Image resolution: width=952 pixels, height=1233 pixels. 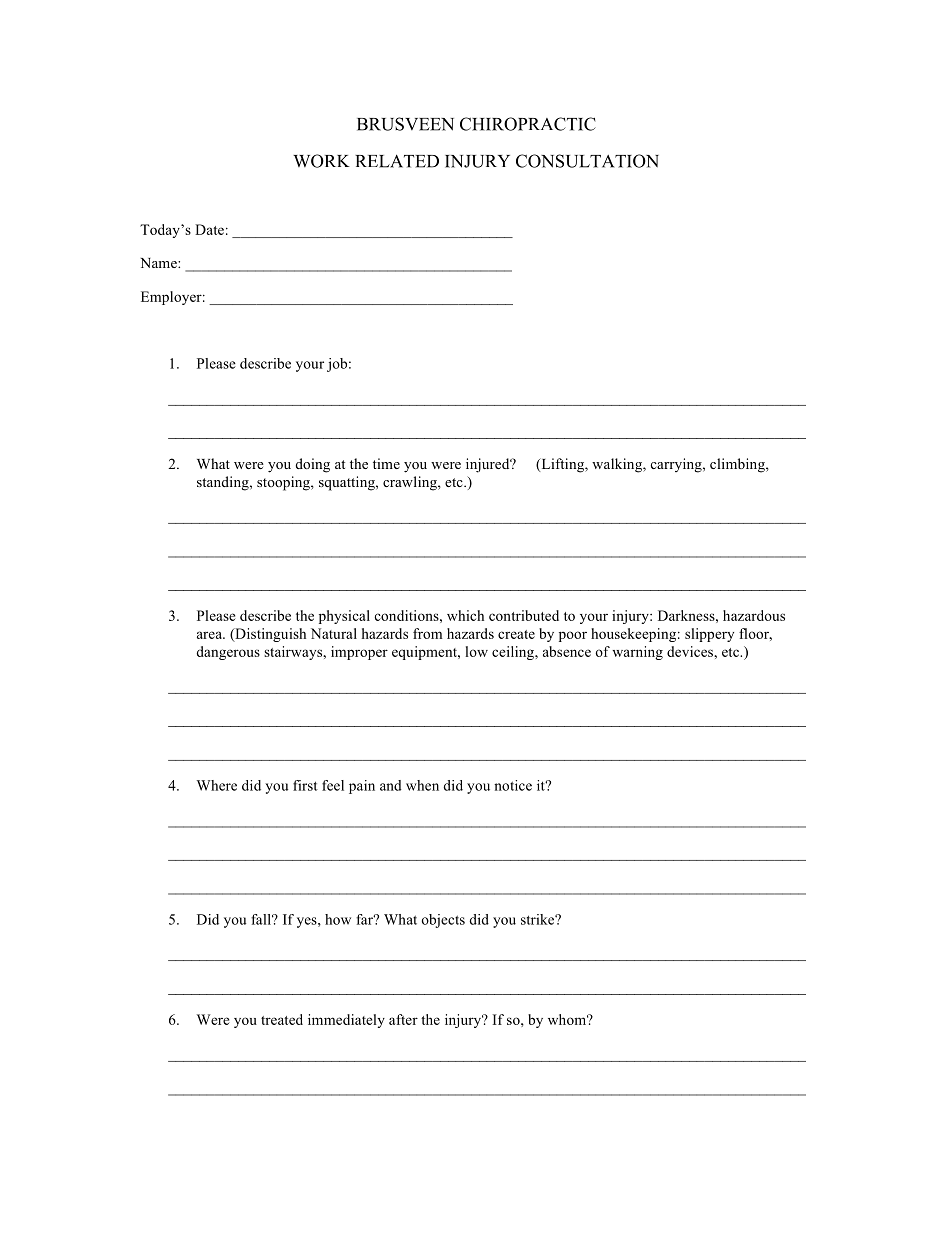 What do you see at coordinates (321, 161) in the screenshot?
I see `WORK` at bounding box center [321, 161].
